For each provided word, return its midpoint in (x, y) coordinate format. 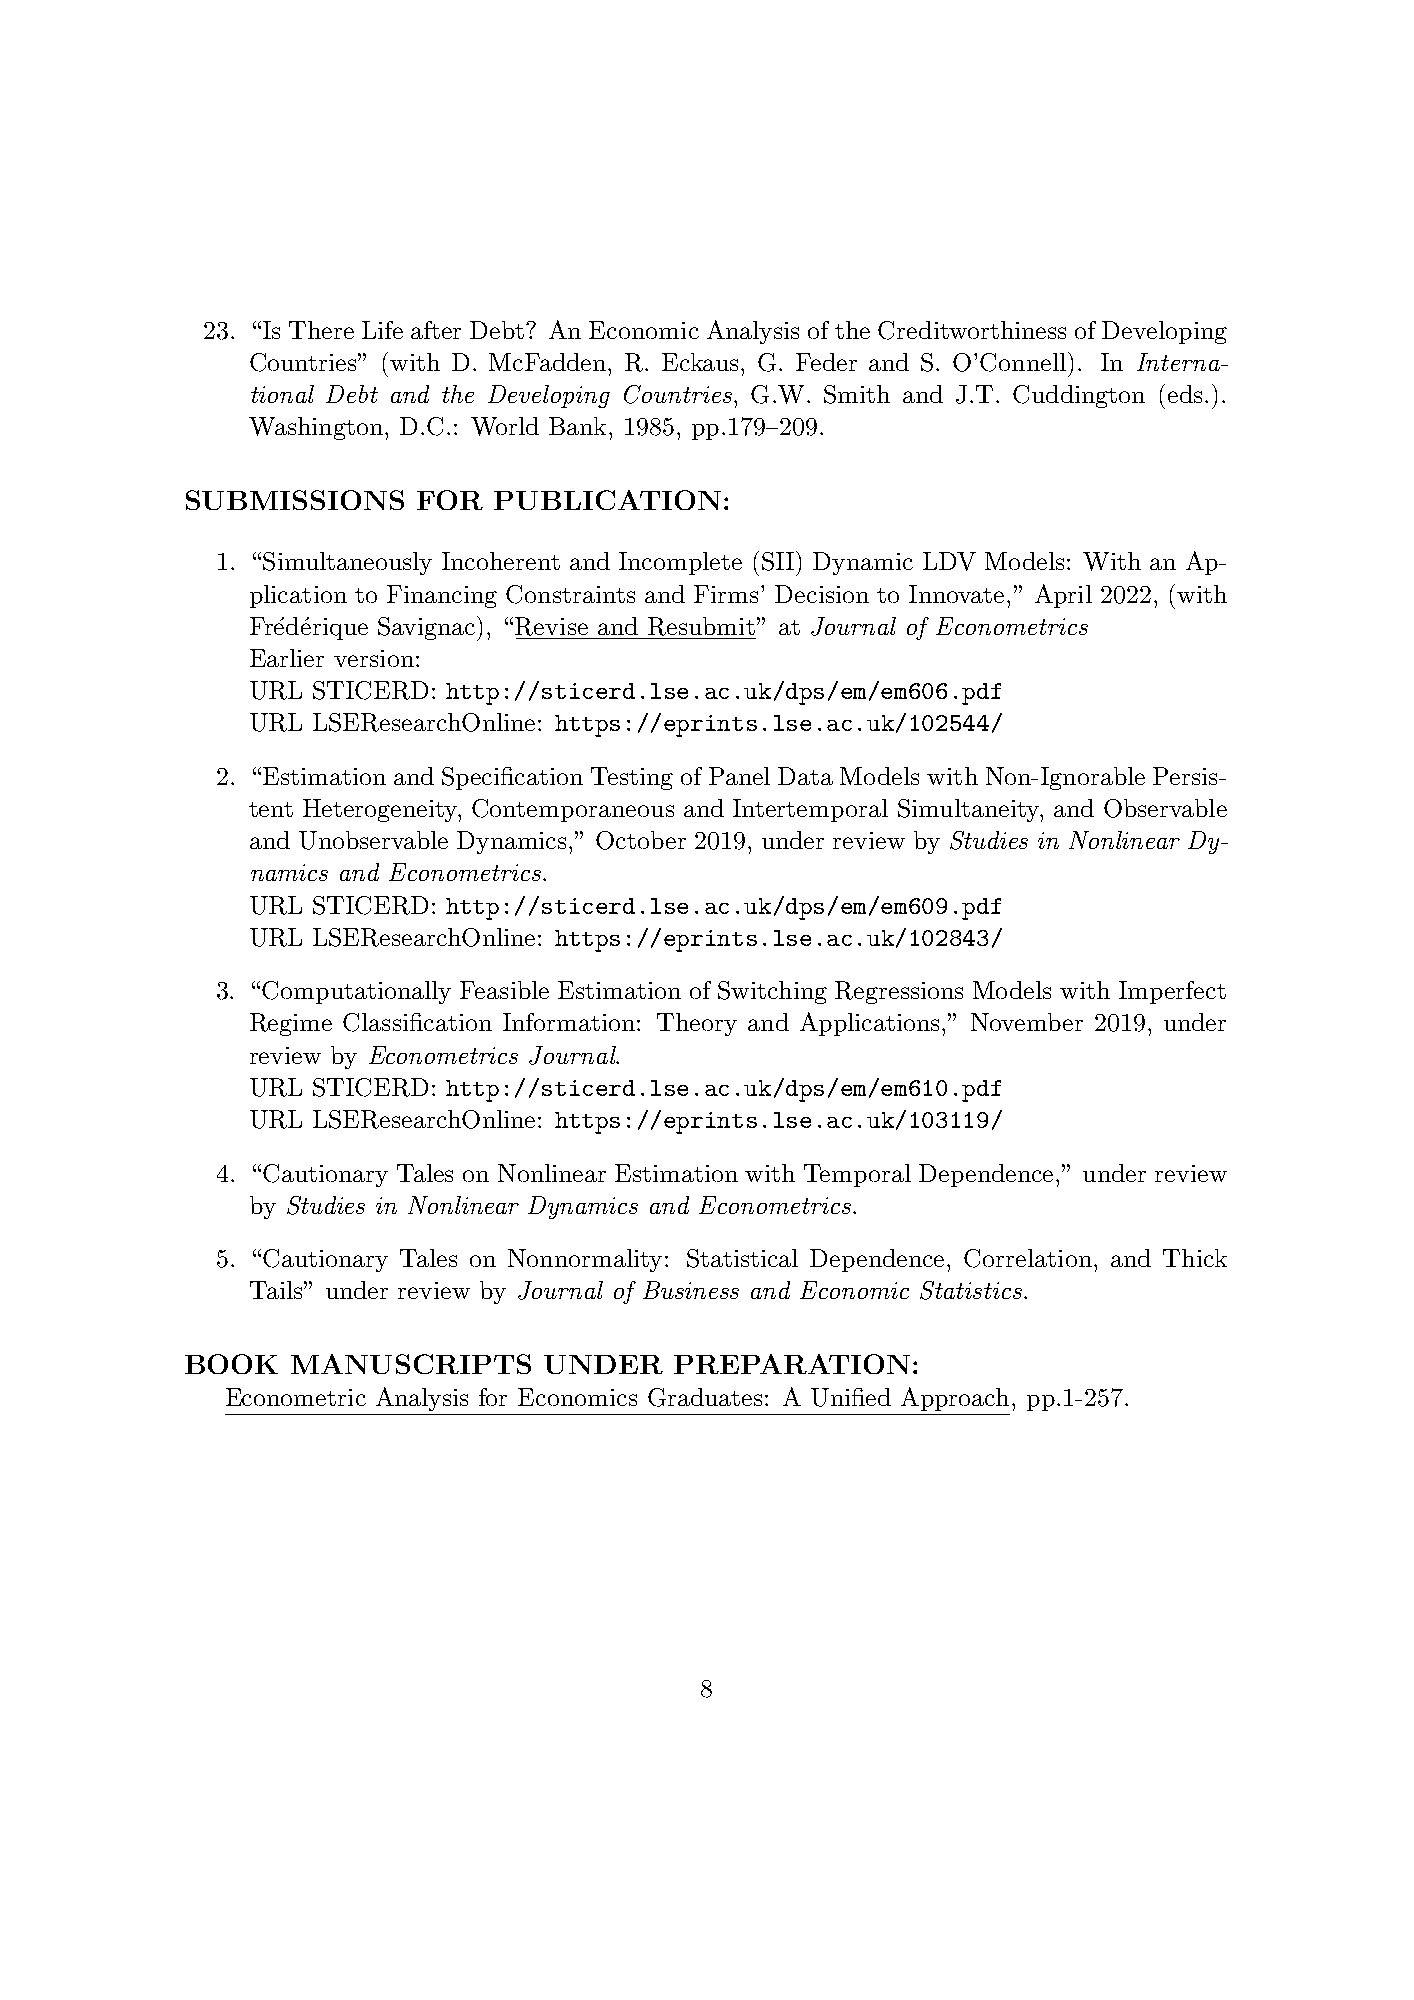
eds (1185, 394)
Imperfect (1172, 992)
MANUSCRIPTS (411, 1364)
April (1063, 596)
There (321, 330)
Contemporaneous (573, 810)
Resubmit (701, 626)
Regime (291, 1024)
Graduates (705, 1397)
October (641, 840)
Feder (826, 362)
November (1027, 1022)
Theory (697, 1024)
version (374, 658)
